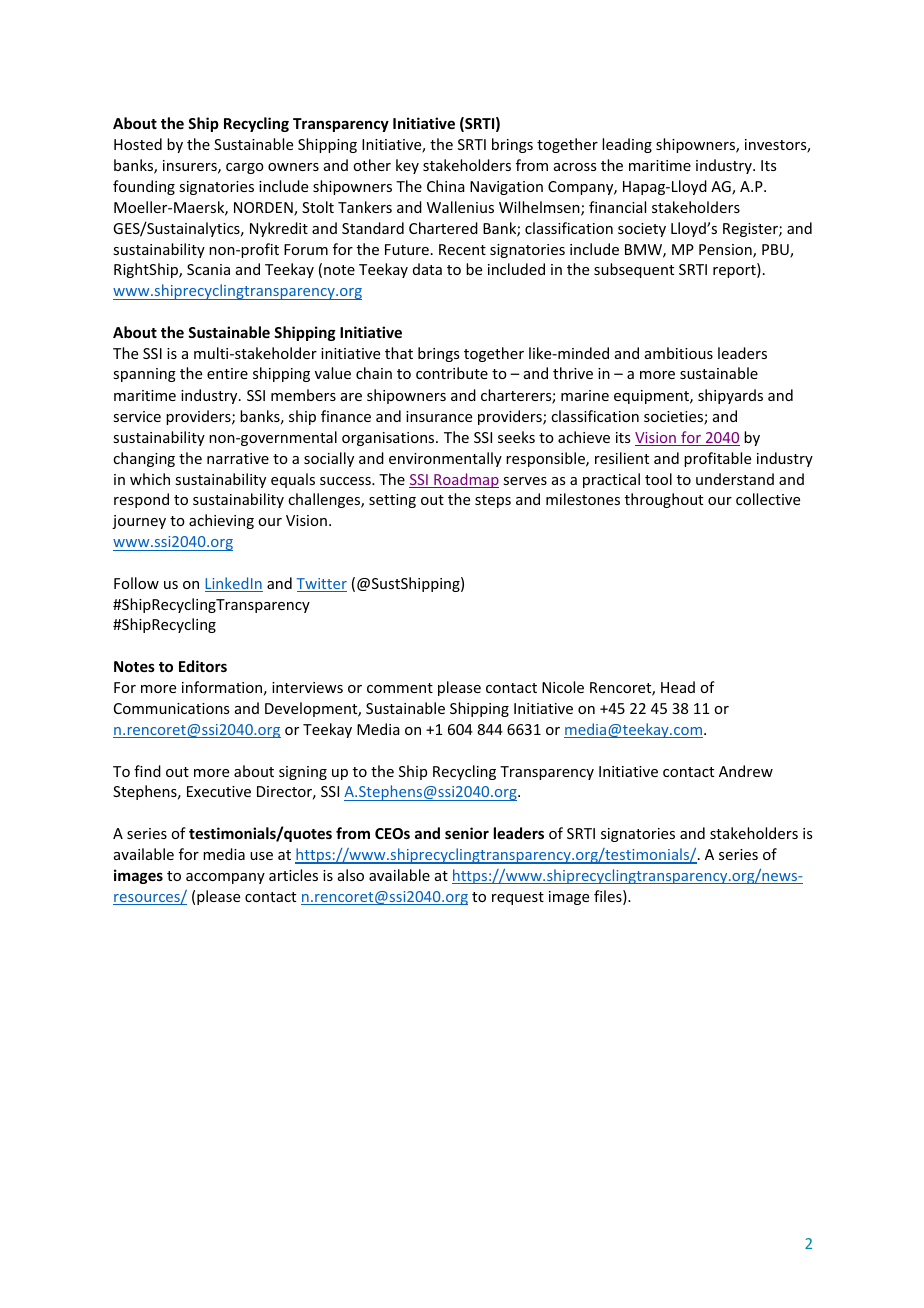 The image size is (924, 1308). I want to click on Head, so click(678, 687).
